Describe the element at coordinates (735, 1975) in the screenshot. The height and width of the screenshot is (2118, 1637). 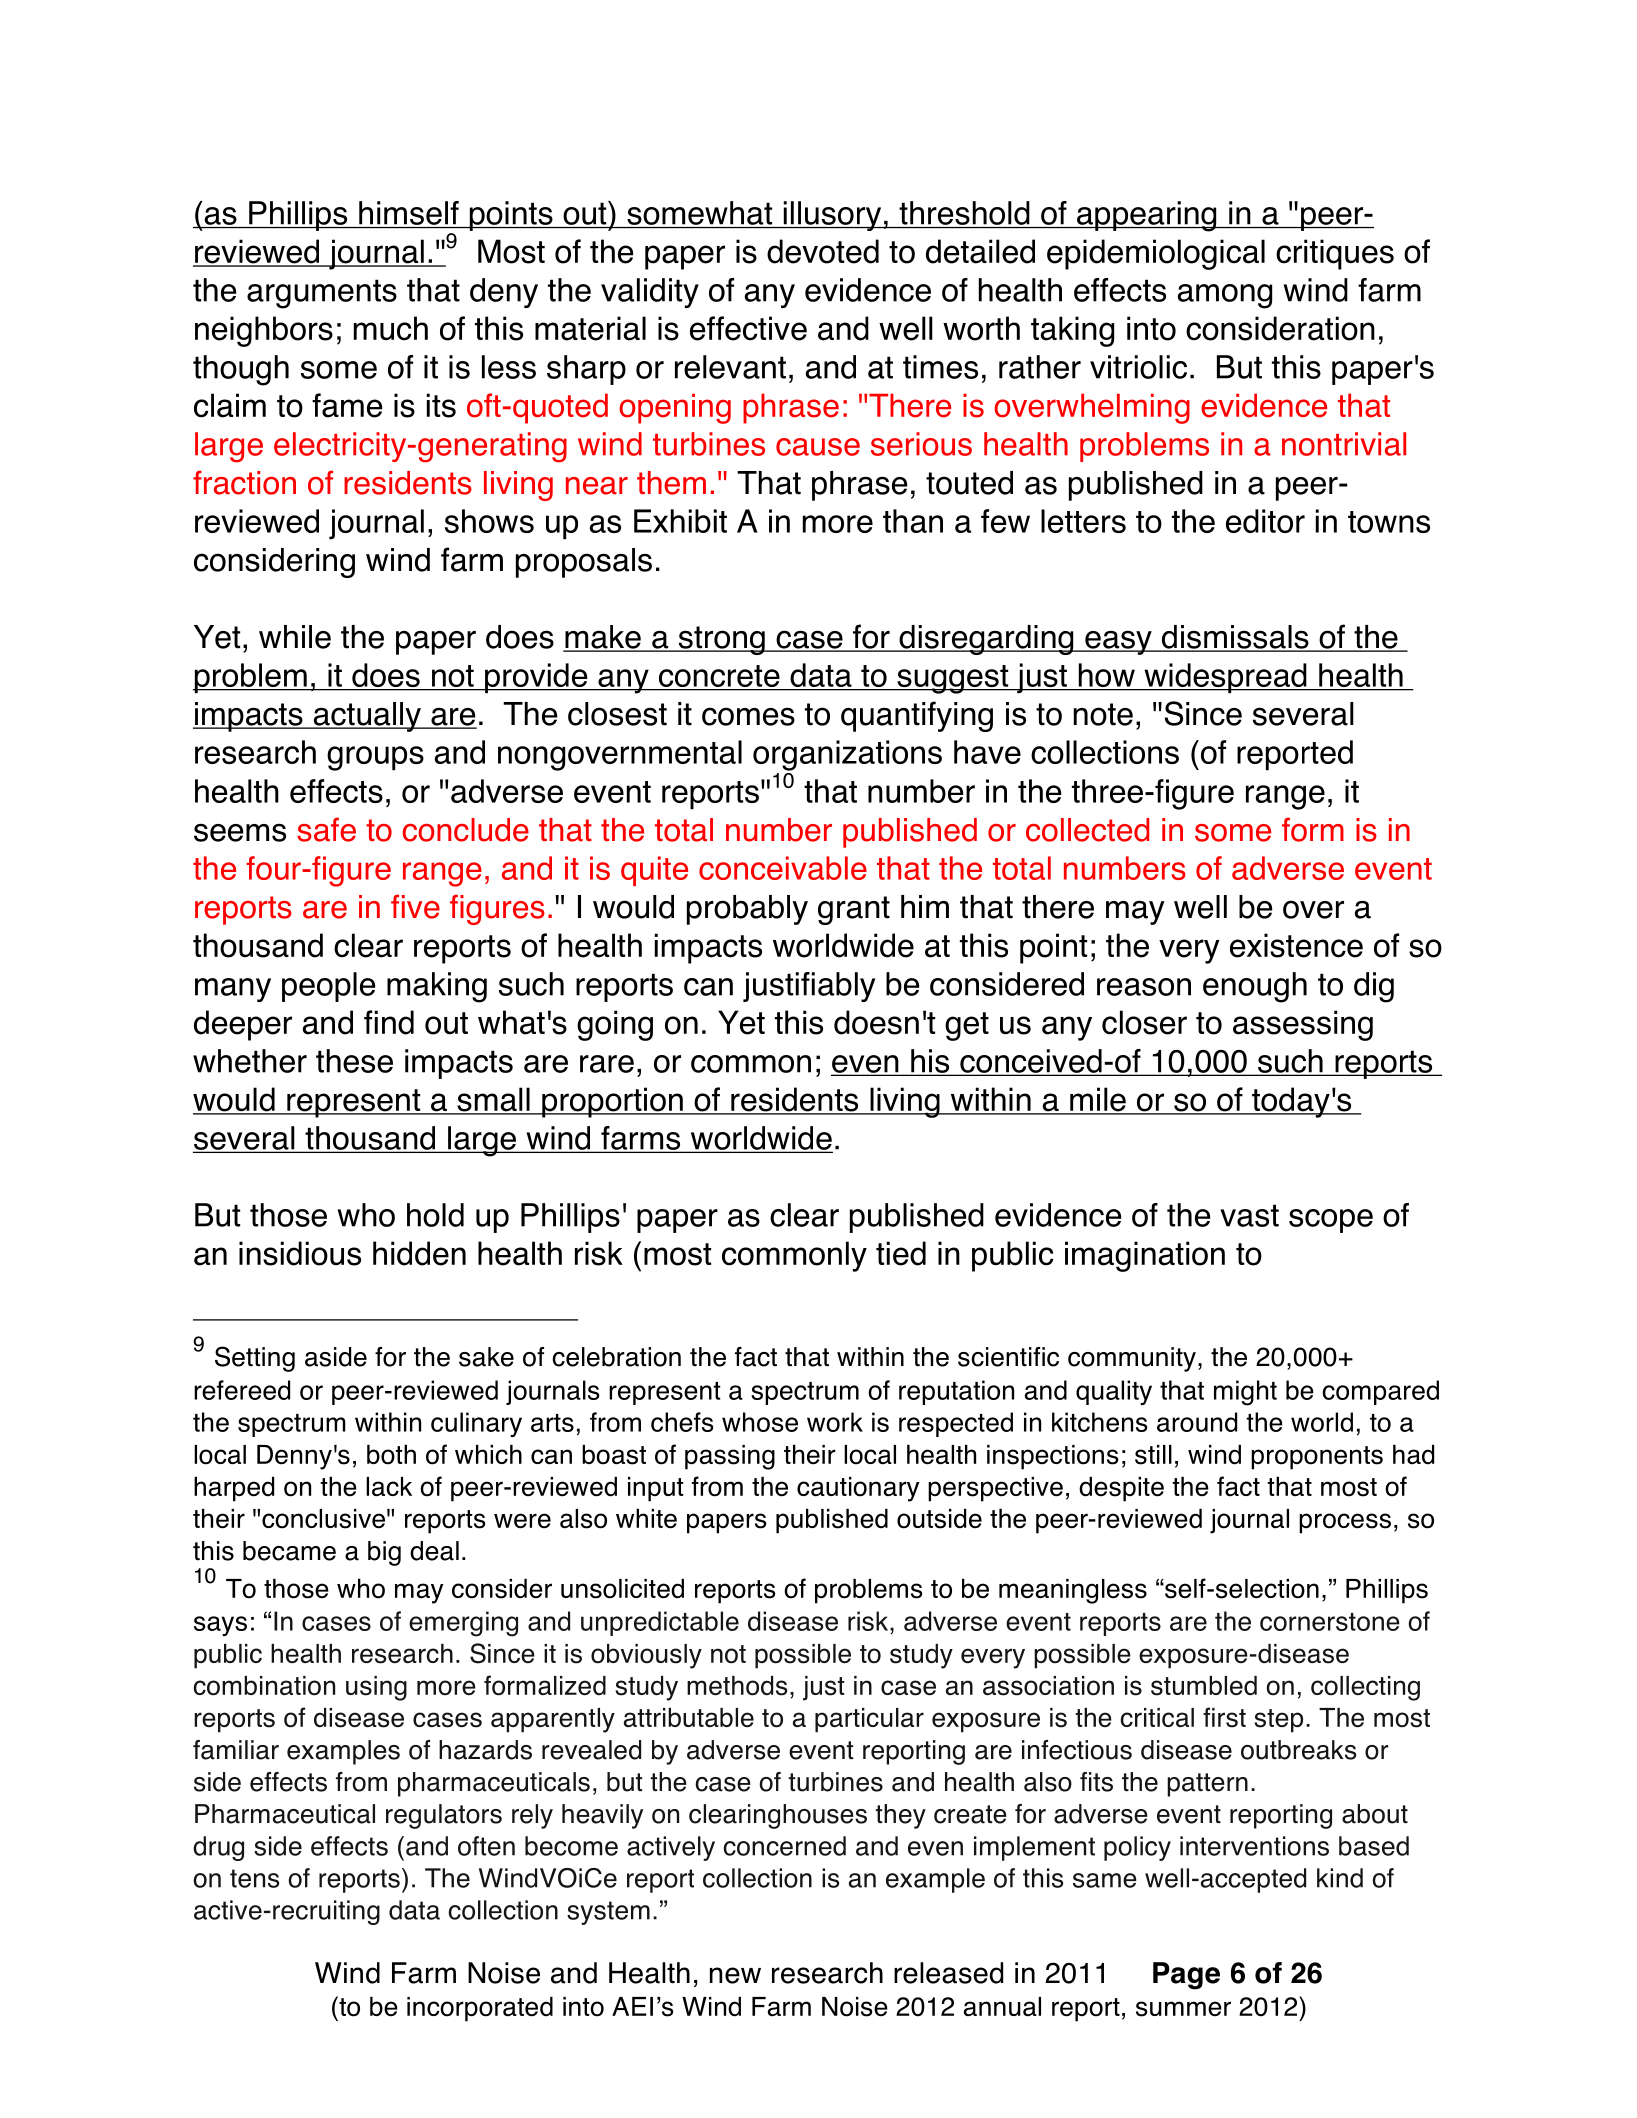
I see `new` at that location.
